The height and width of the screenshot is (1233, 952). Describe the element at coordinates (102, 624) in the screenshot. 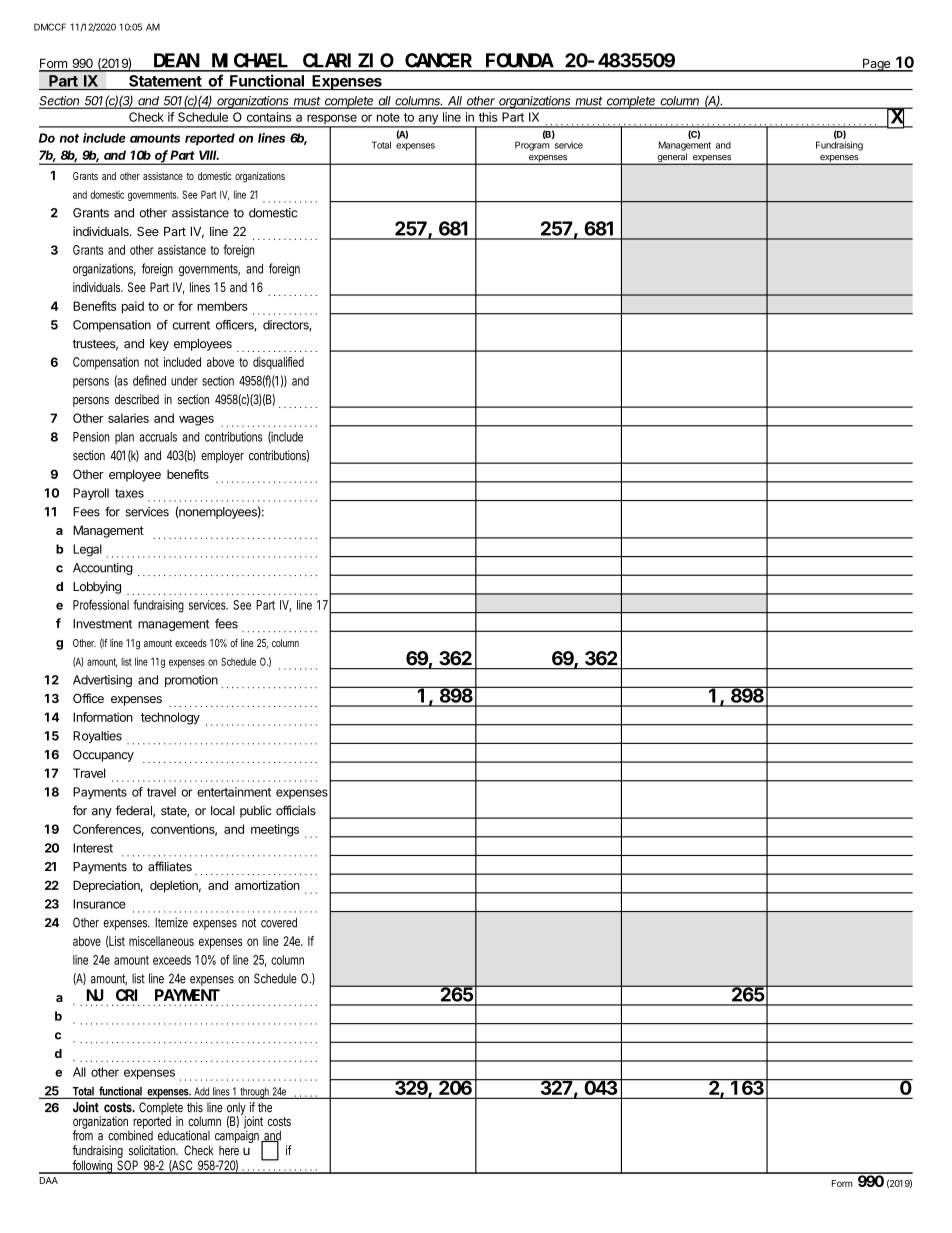

I see `Investment` at that location.
